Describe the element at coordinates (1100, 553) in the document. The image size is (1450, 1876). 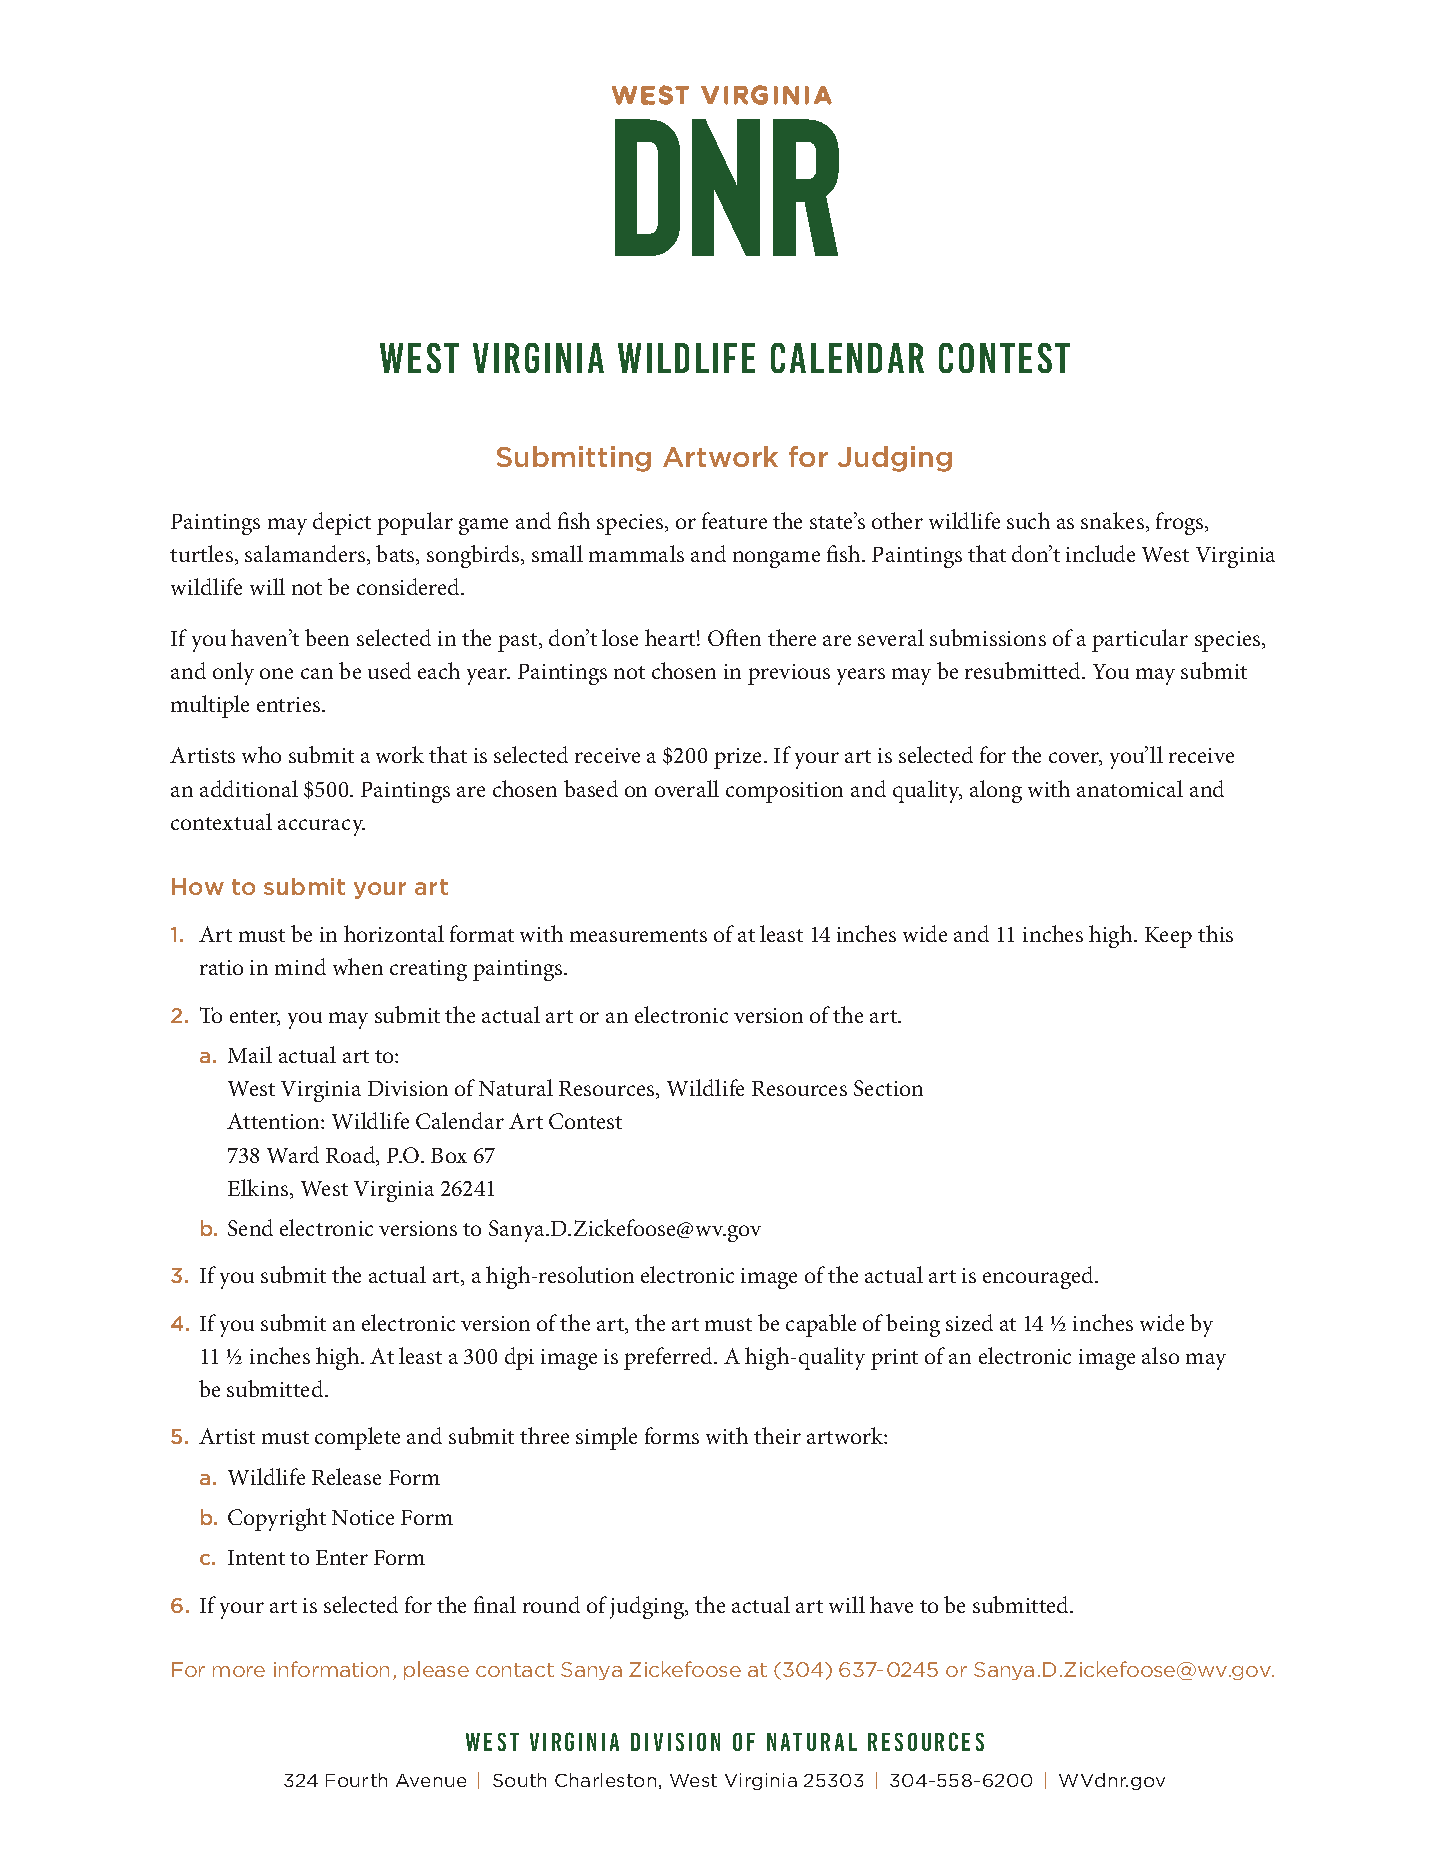
I see `include` at that location.
